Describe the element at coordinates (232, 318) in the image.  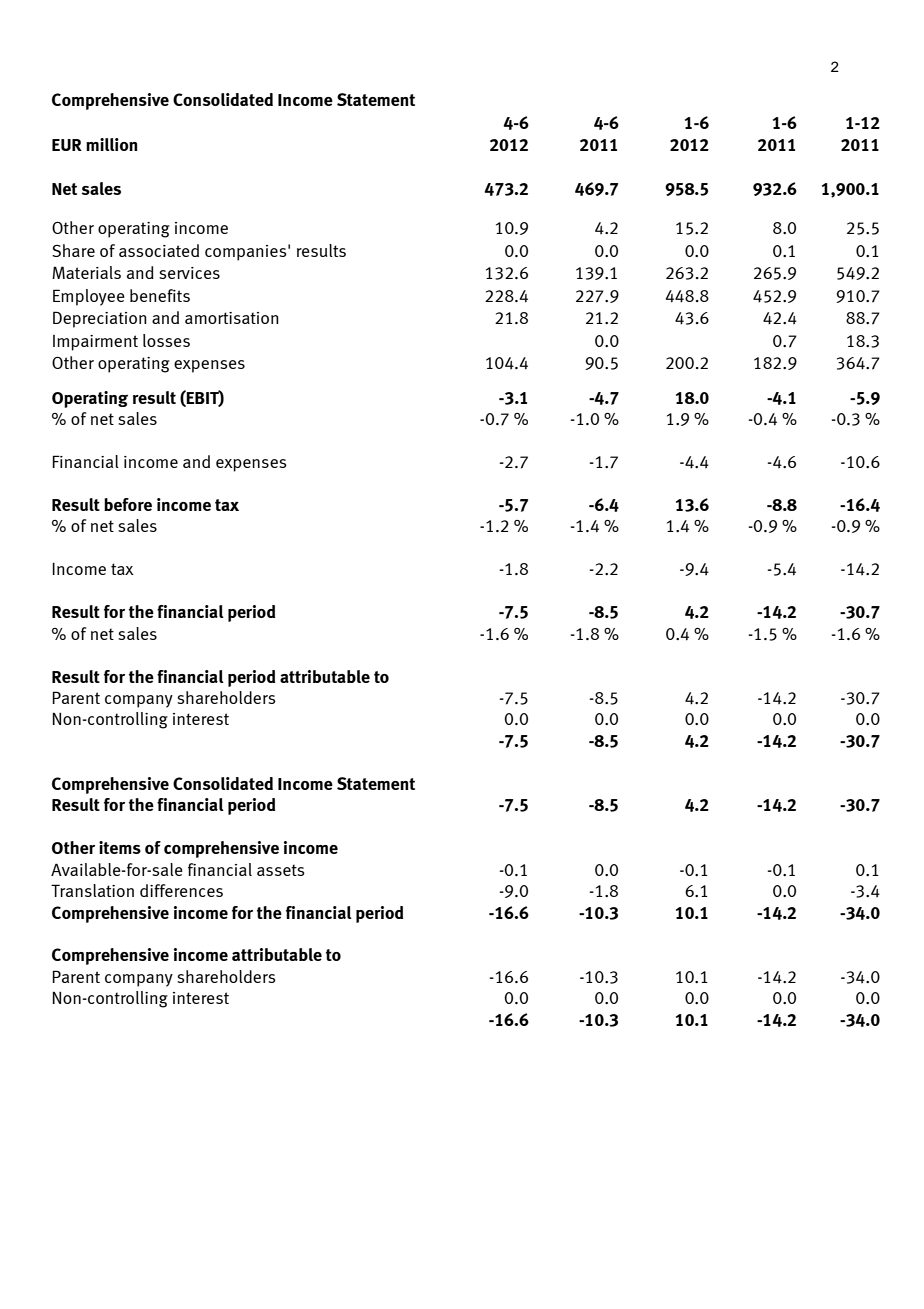
I see `amortisation` at that location.
